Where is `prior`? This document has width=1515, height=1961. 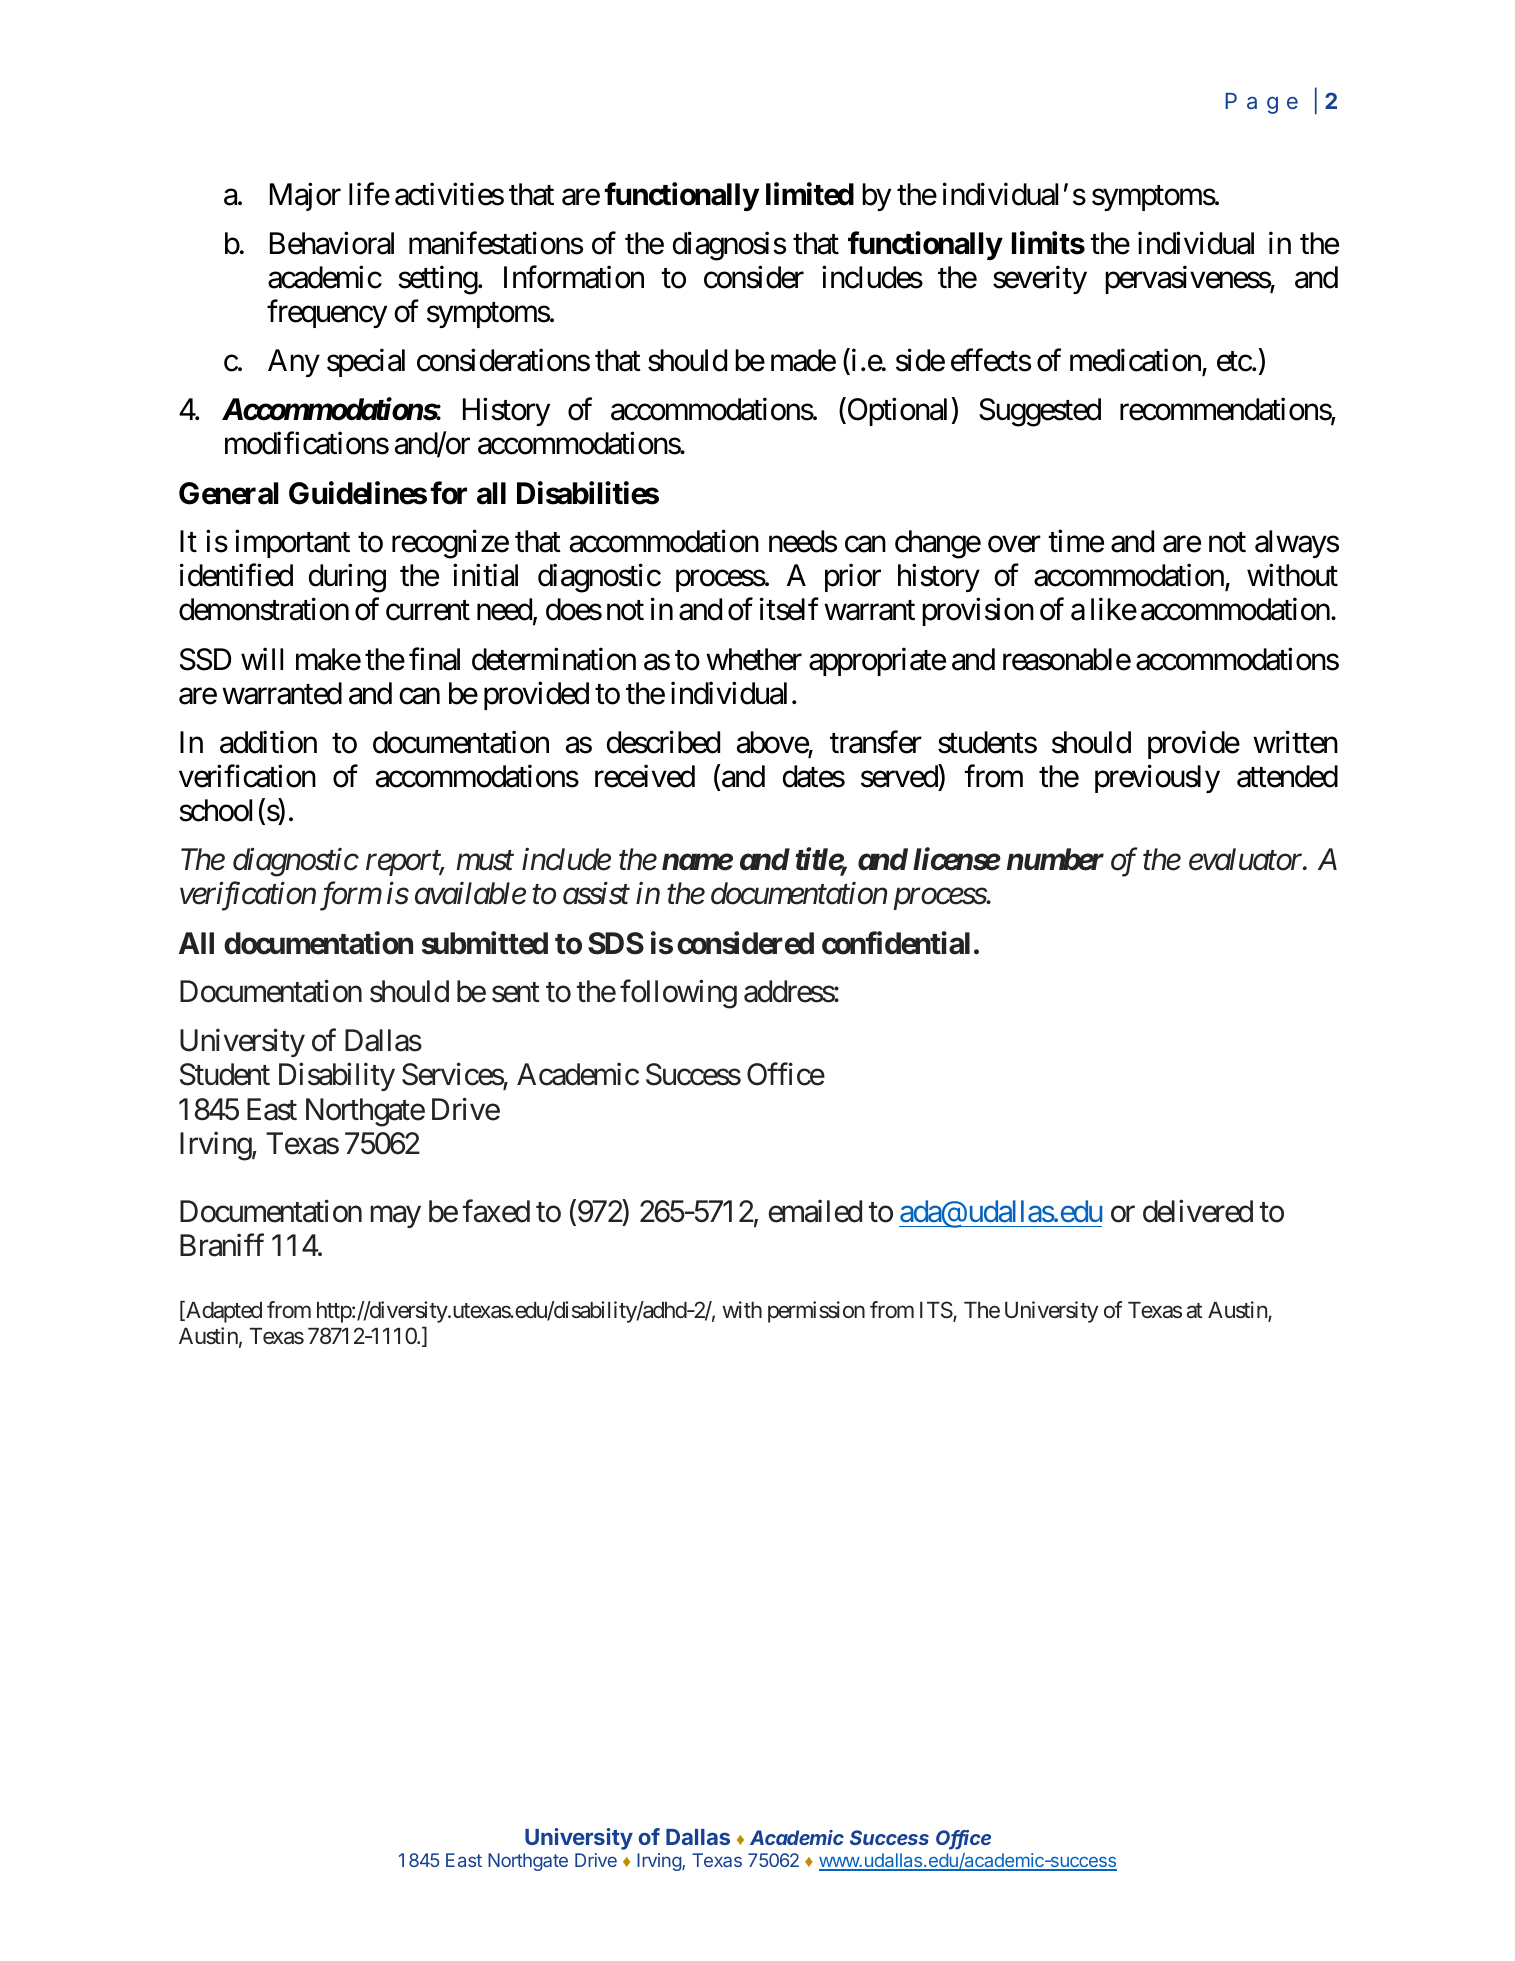 prior is located at coordinates (853, 578).
